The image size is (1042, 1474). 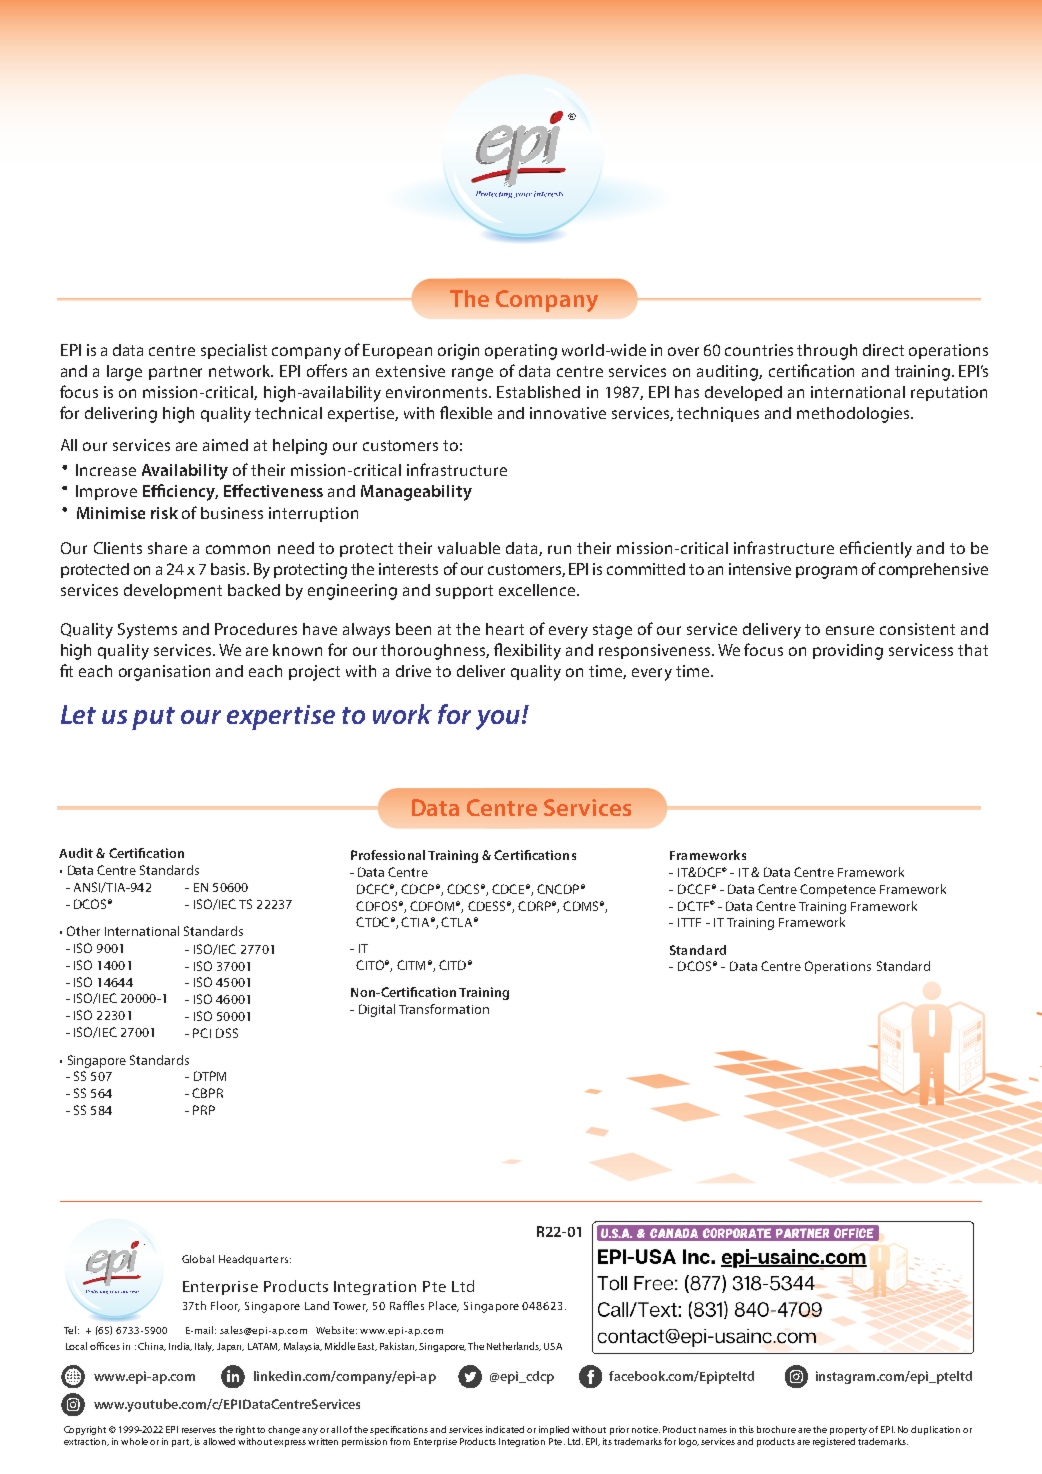 I want to click on USA, so click(x=553, y=1346).
